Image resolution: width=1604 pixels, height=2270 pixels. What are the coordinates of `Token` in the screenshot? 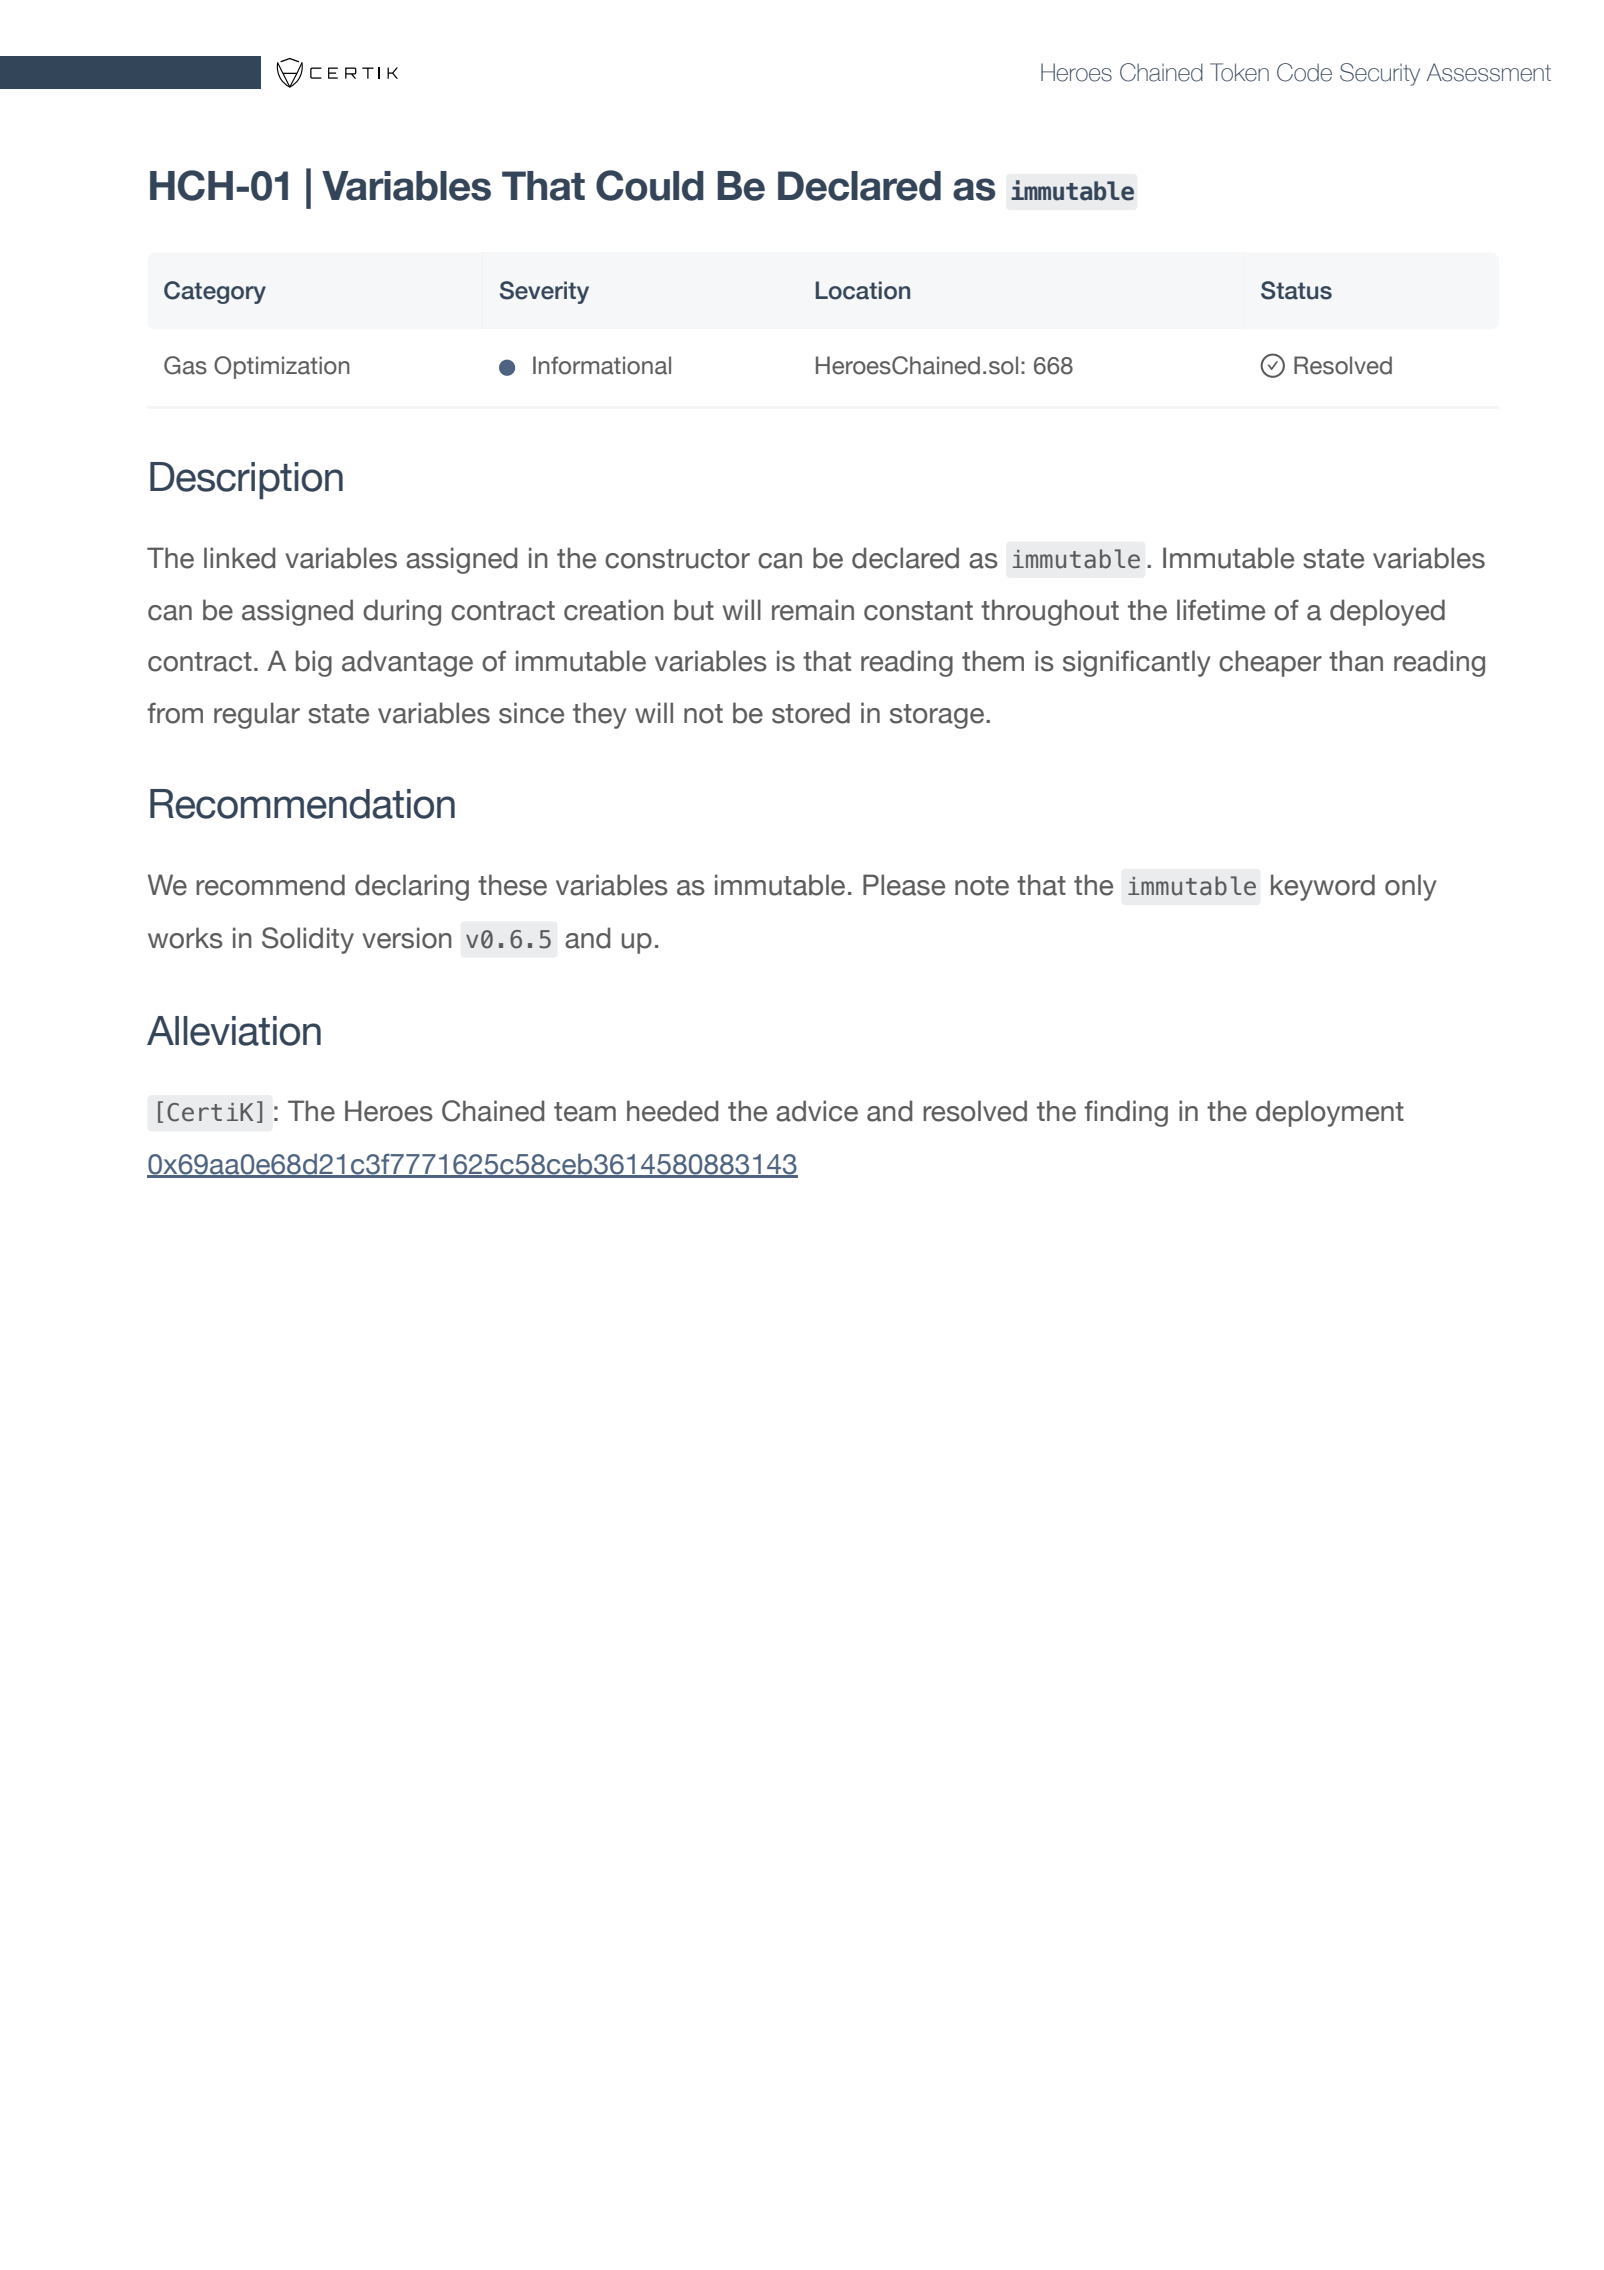 It's located at (1239, 72).
